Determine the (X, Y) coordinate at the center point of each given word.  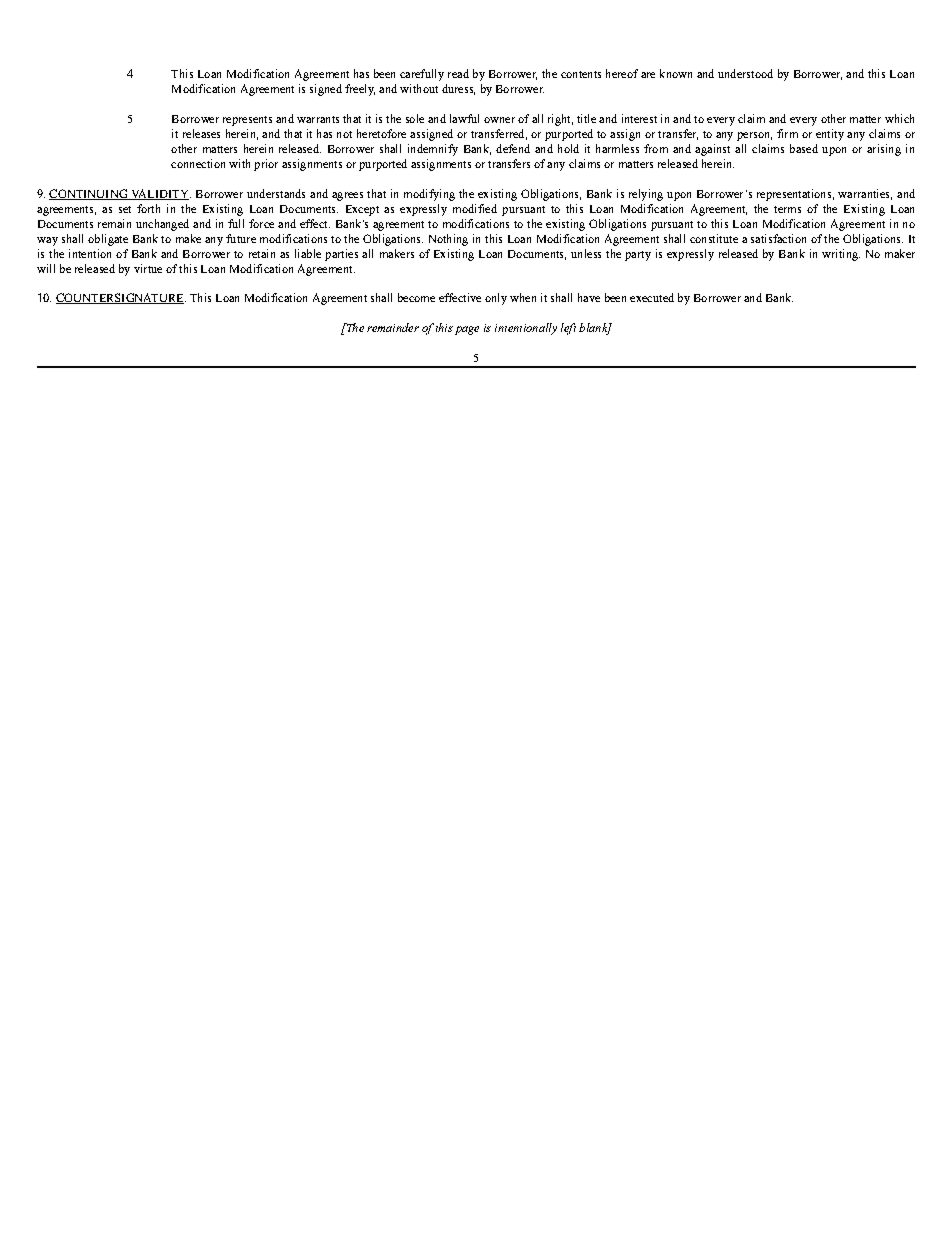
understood (745, 73)
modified (475, 208)
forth (148, 208)
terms (787, 209)
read (458, 73)
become (416, 297)
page (467, 330)
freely (360, 90)
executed (652, 297)
